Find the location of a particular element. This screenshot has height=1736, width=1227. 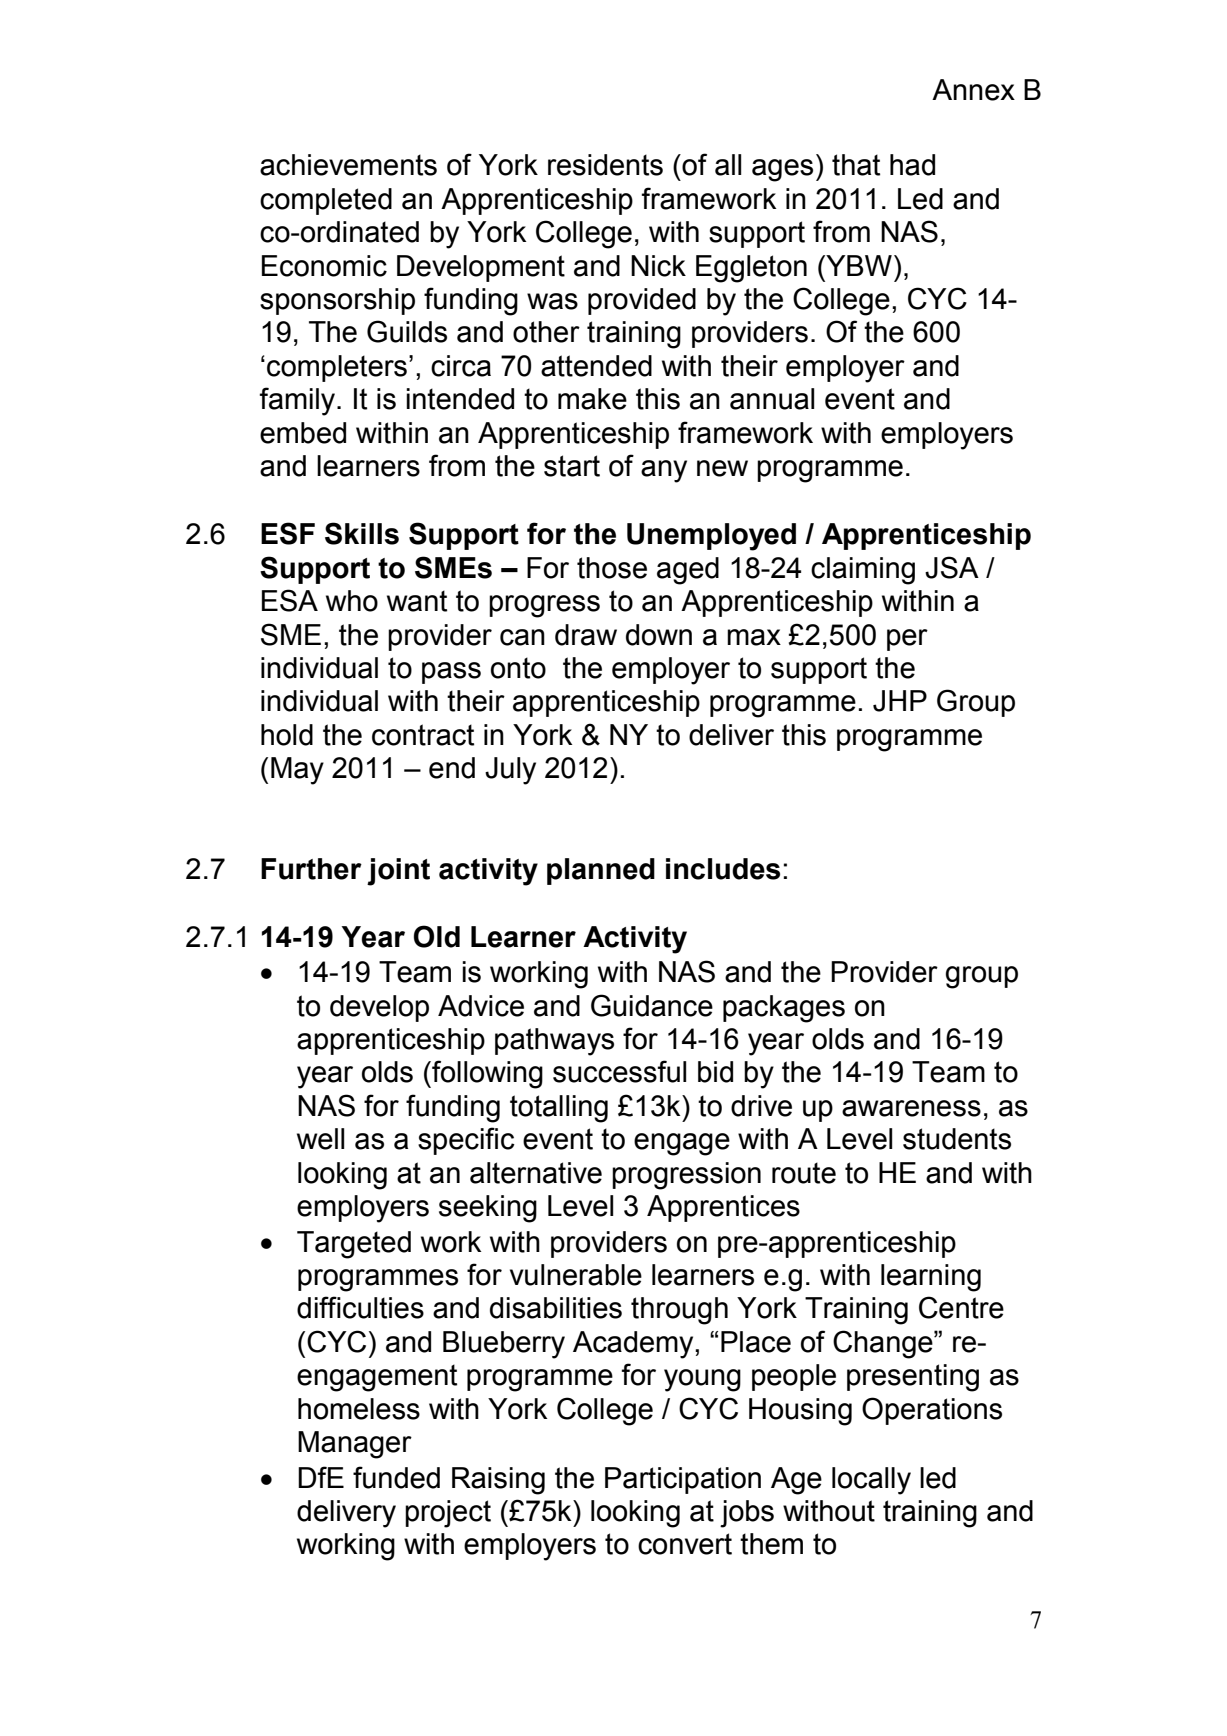

had is located at coordinates (912, 165).
